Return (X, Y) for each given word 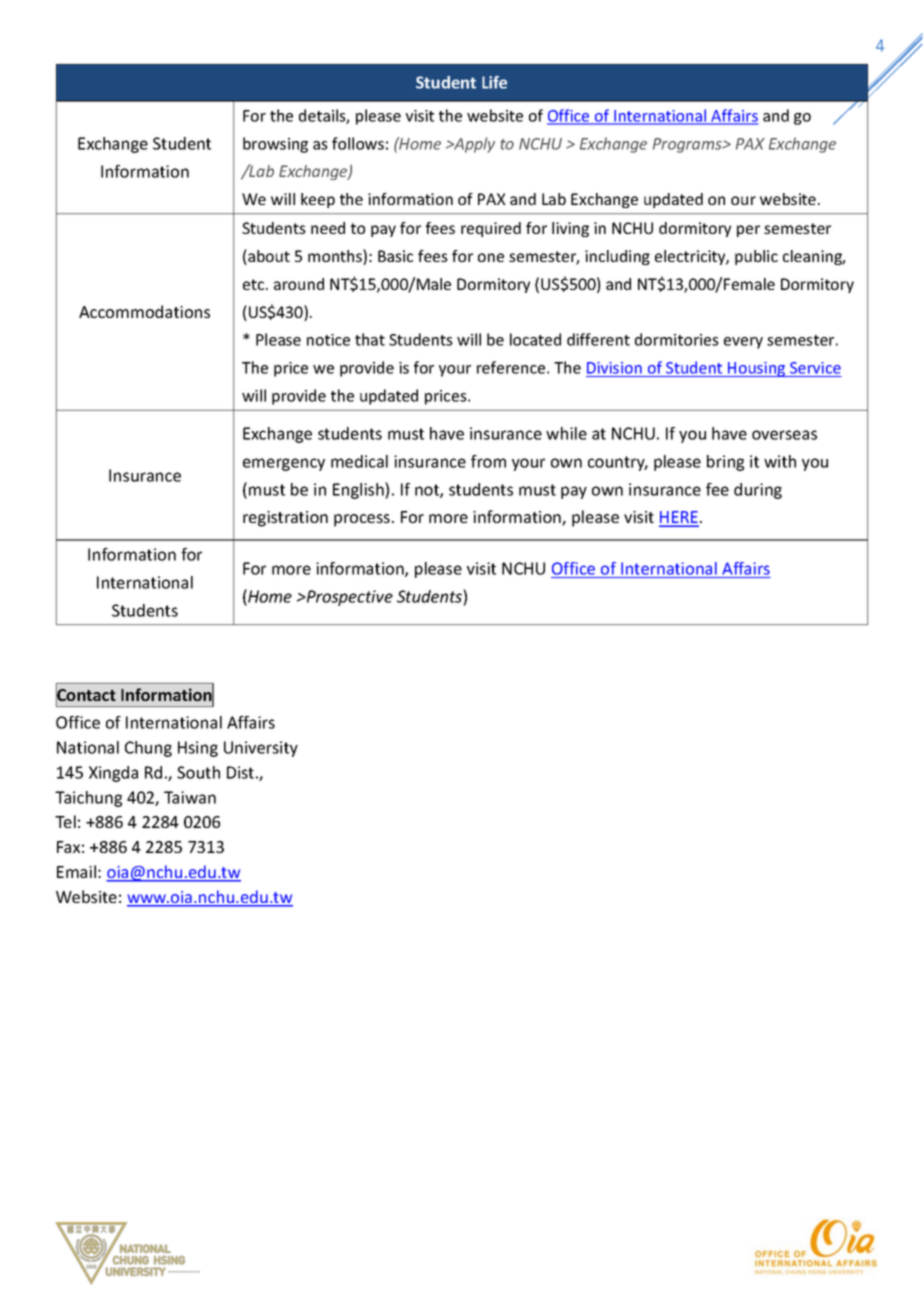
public (756, 257)
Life (494, 82)
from (488, 461)
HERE (679, 518)
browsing (275, 145)
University (261, 749)
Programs (688, 145)
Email (76, 871)
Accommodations (144, 311)
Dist (240, 772)
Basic (395, 256)
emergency (284, 464)
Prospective (348, 598)
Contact (86, 695)
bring (725, 463)
